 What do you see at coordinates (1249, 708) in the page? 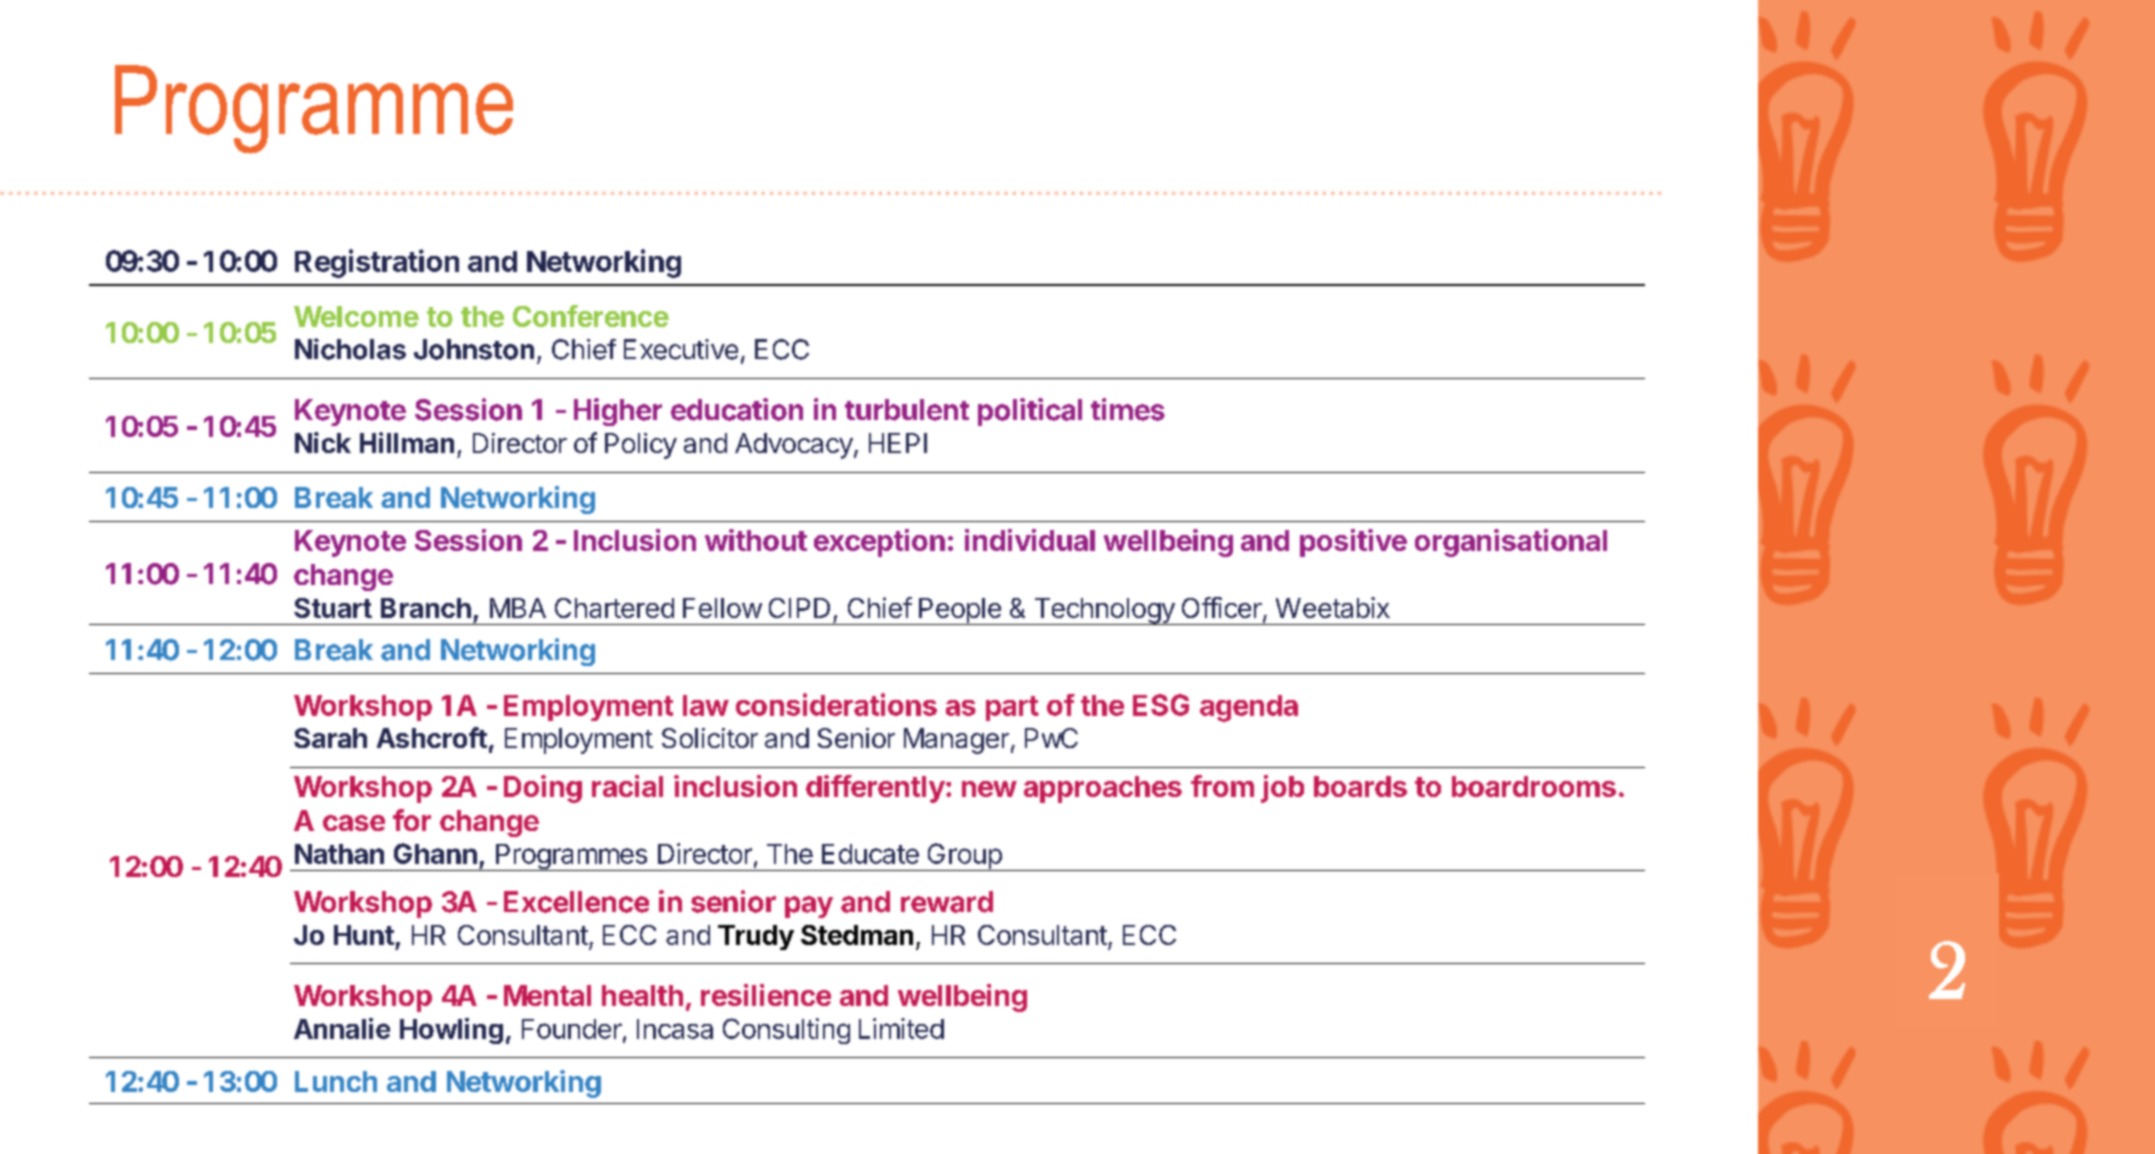
I see `agenda` at bounding box center [1249, 708].
